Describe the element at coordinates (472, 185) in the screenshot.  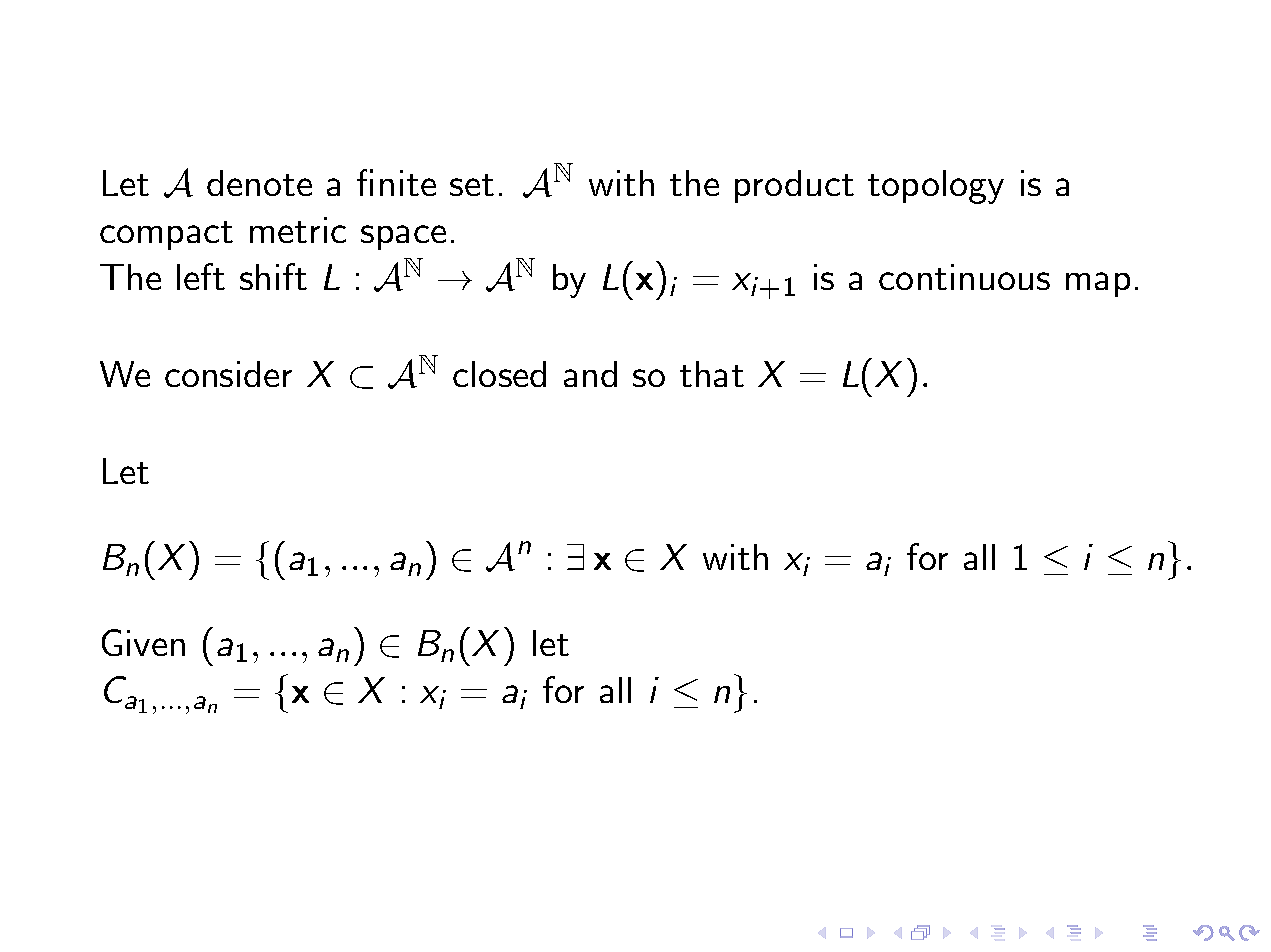
I see `set` at that location.
